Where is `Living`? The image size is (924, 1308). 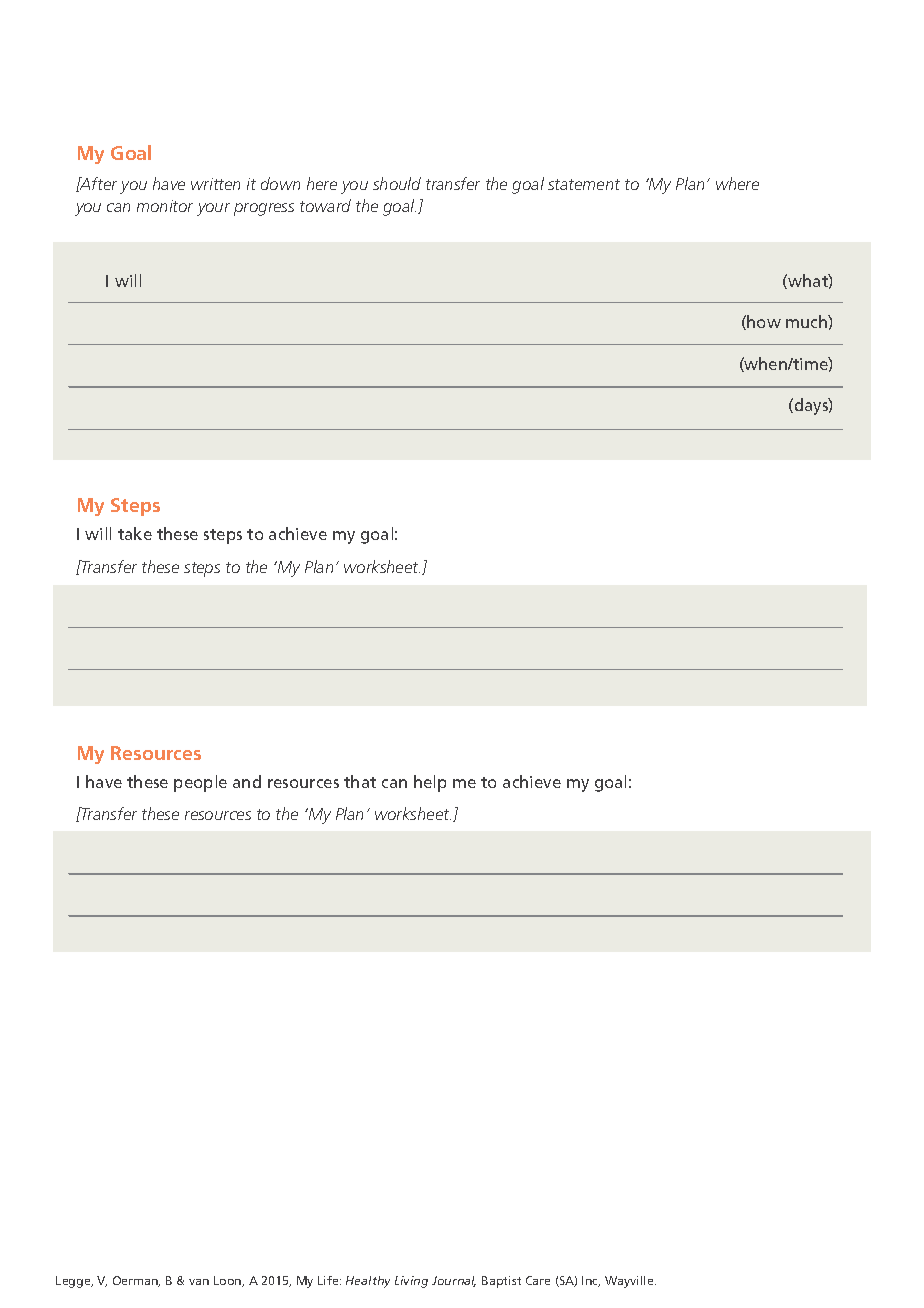 Living is located at coordinates (411, 1282).
